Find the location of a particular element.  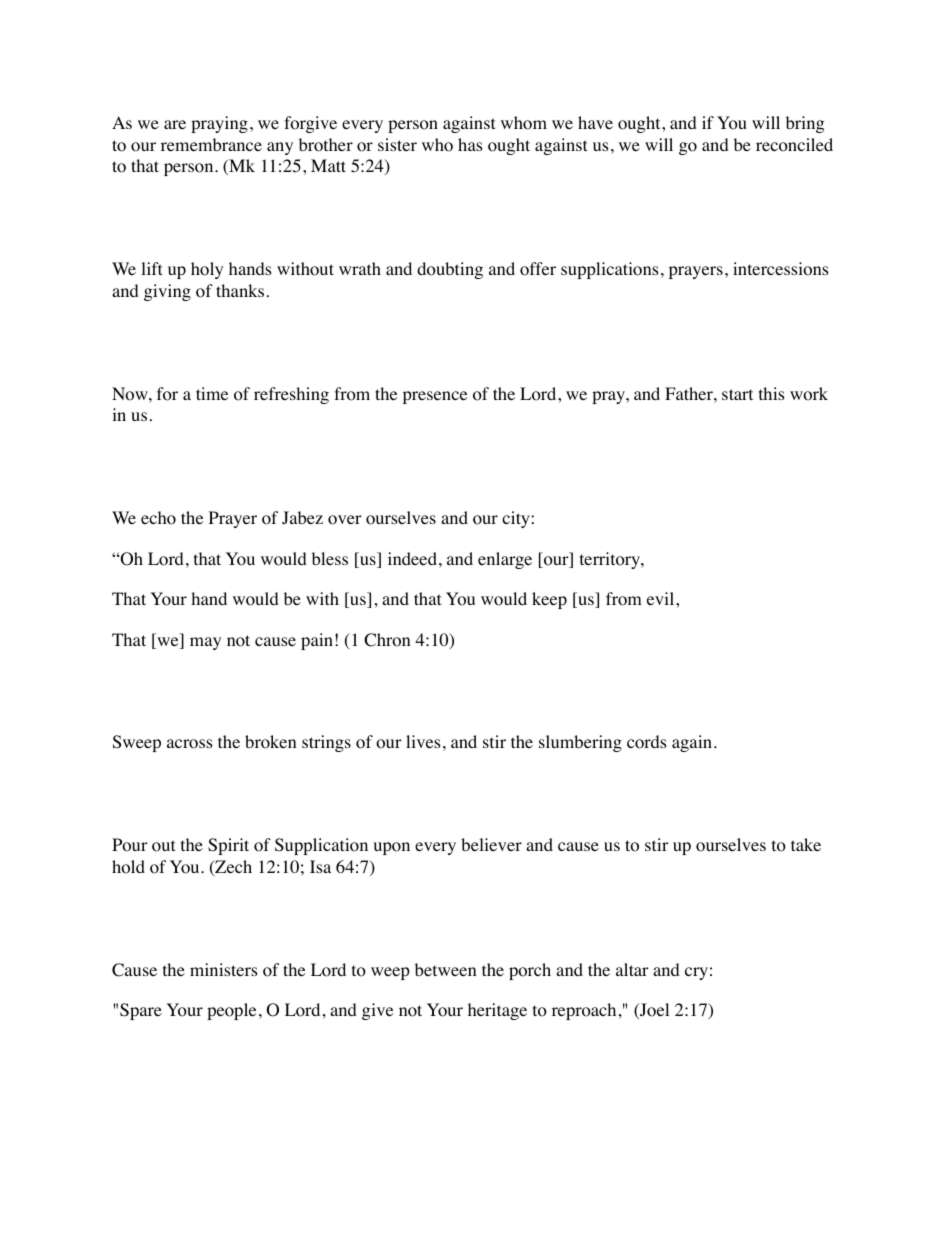

has is located at coordinates (470, 144).
